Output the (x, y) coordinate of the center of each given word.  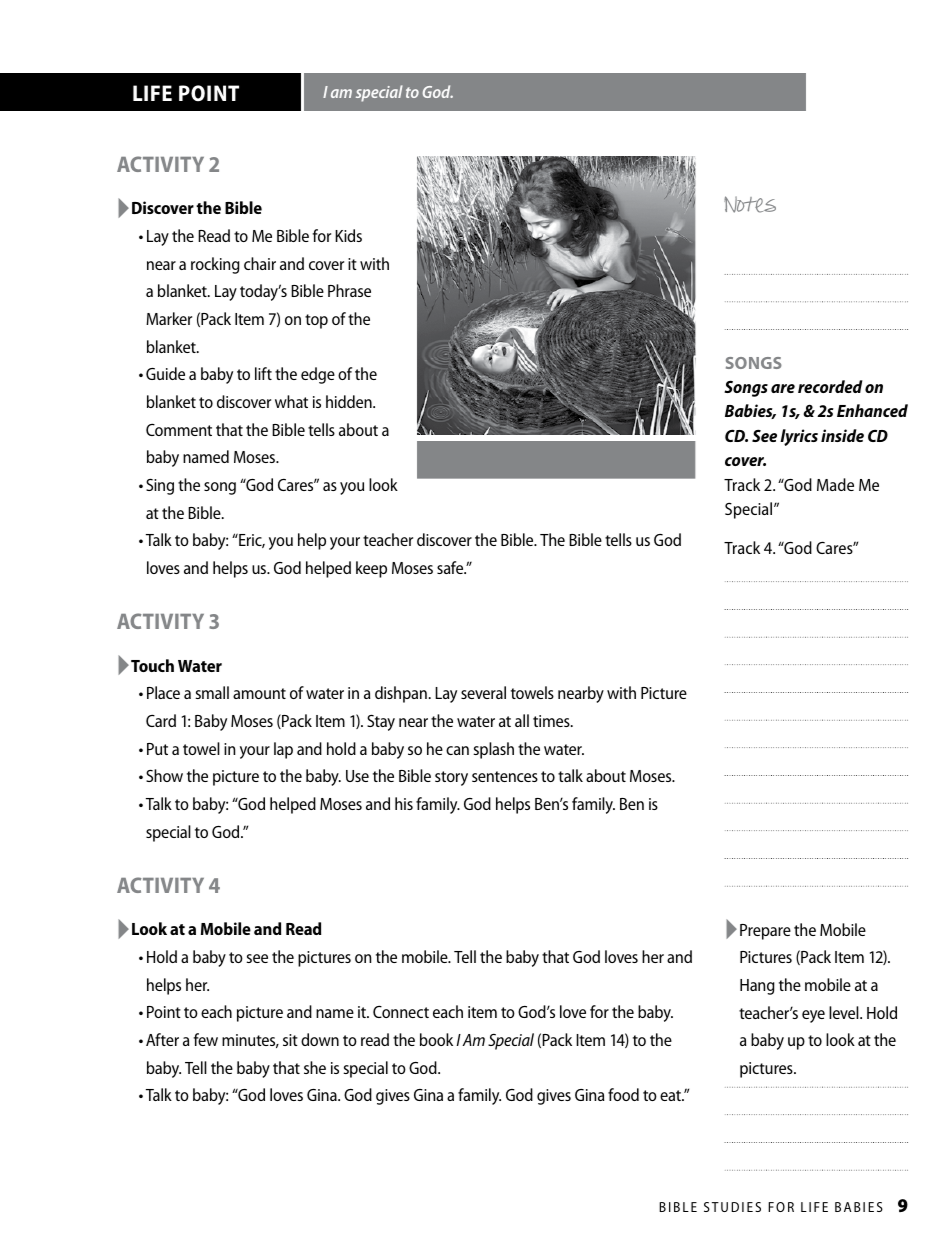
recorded (830, 386)
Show (164, 775)
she (315, 1067)
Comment (179, 430)
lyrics (799, 437)
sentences (505, 776)
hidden (350, 401)
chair (260, 263)
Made (835, 484)
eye (813, 1016)
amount (259, 693)
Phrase (349, 290)
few (206, 1039)
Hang (757, 987)
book (436, 1039)
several (483, 692)
